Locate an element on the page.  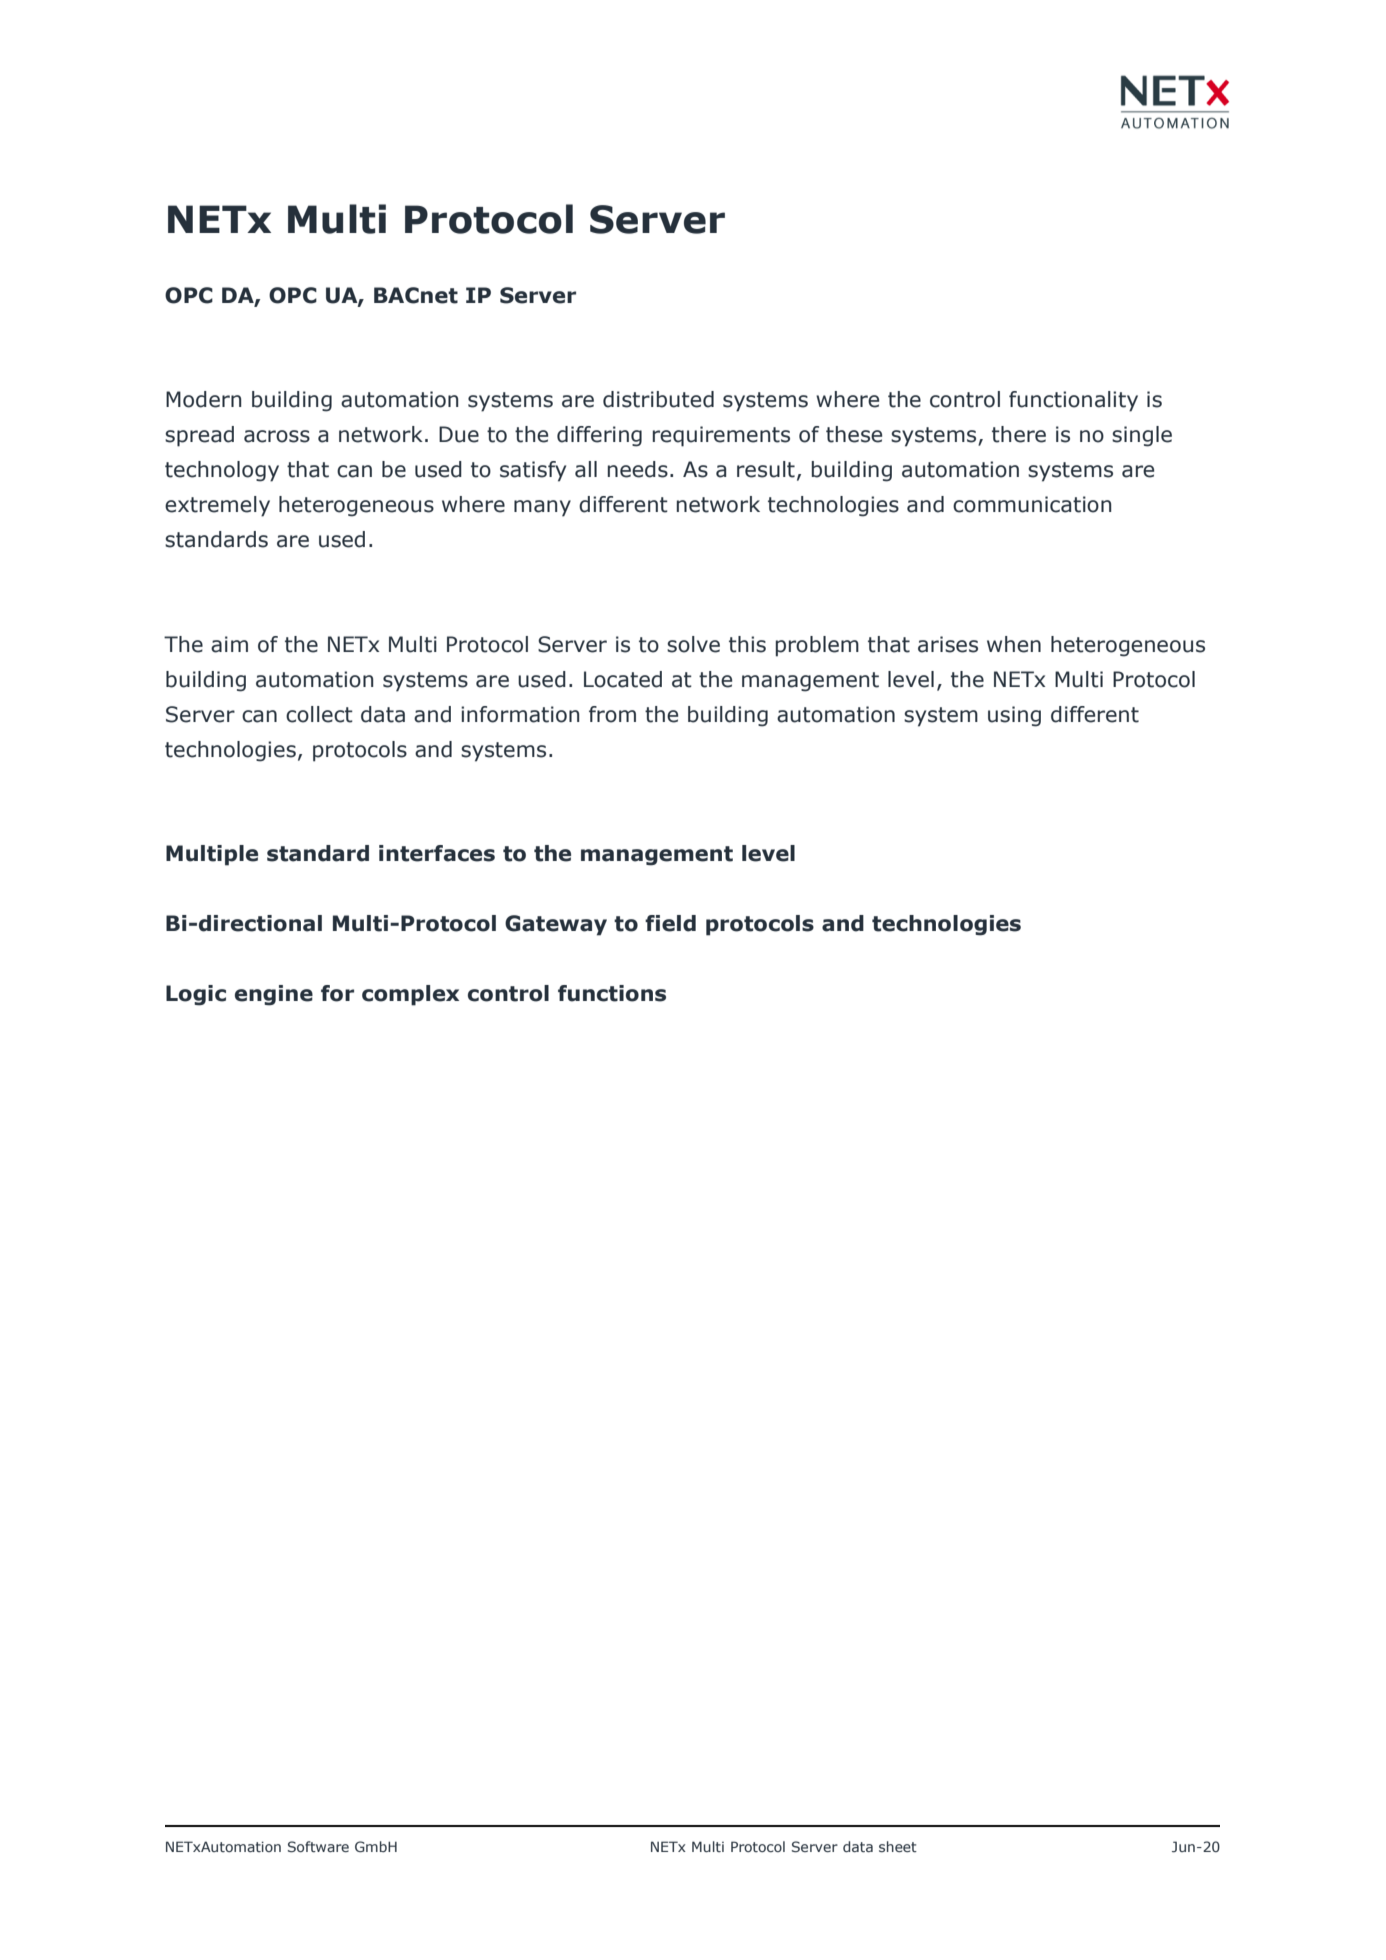
needs is located at coordinates (638, 469).
